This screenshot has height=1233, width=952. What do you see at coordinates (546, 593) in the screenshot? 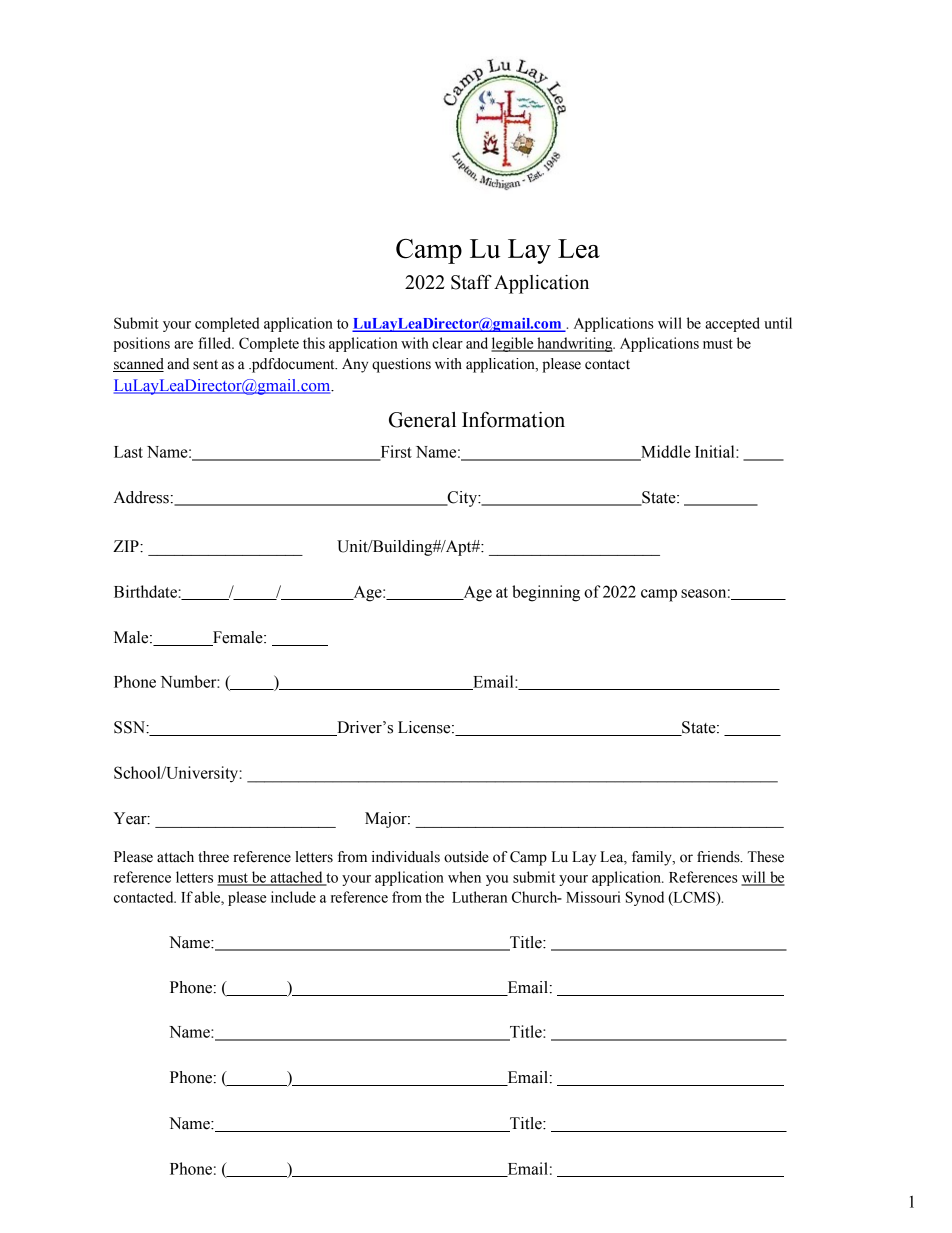
I see `beginning` at bounding box center [546, 593].
